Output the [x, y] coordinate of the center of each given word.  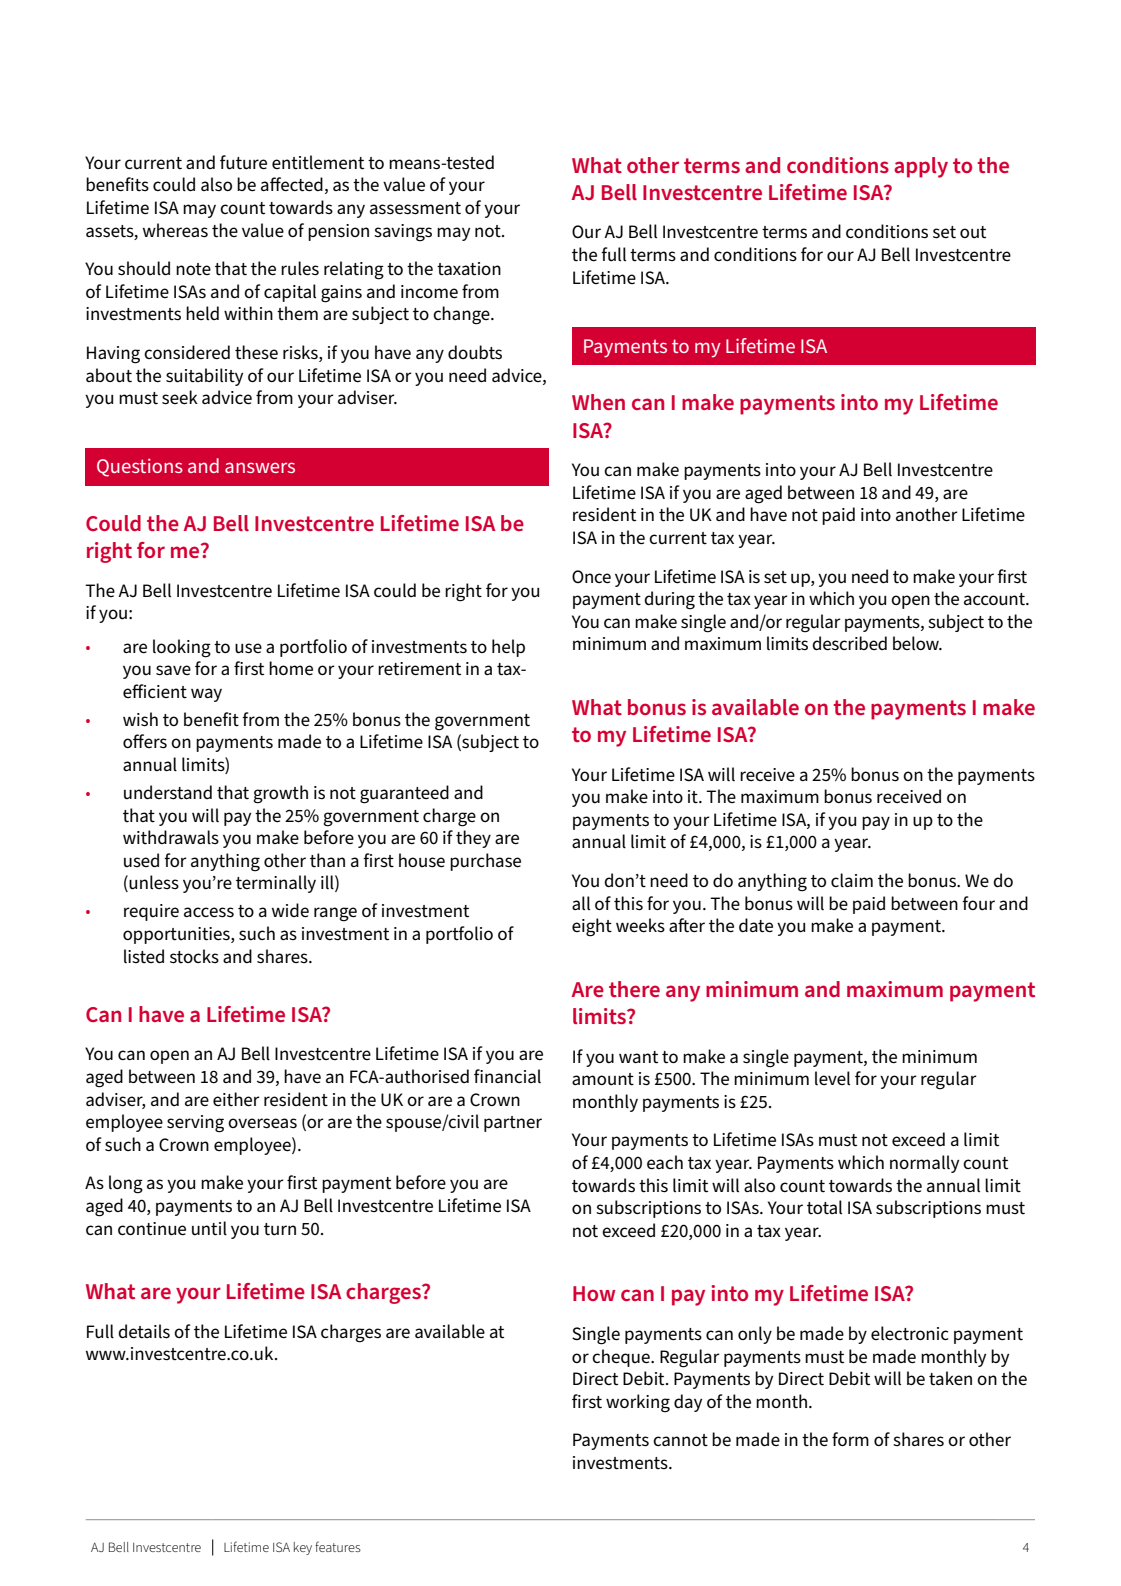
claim [852, 880]
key [303, 1548]
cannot [680, 1440]
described [849, 643]
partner [513, 1124]
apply [921, 167]
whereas [175, 230]
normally [924, 1164]
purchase [485, 862]
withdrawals [171, 837]
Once [591, 577]
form [850, 1439]
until [209, 1228]
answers [260, 467]
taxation [469, 269]
